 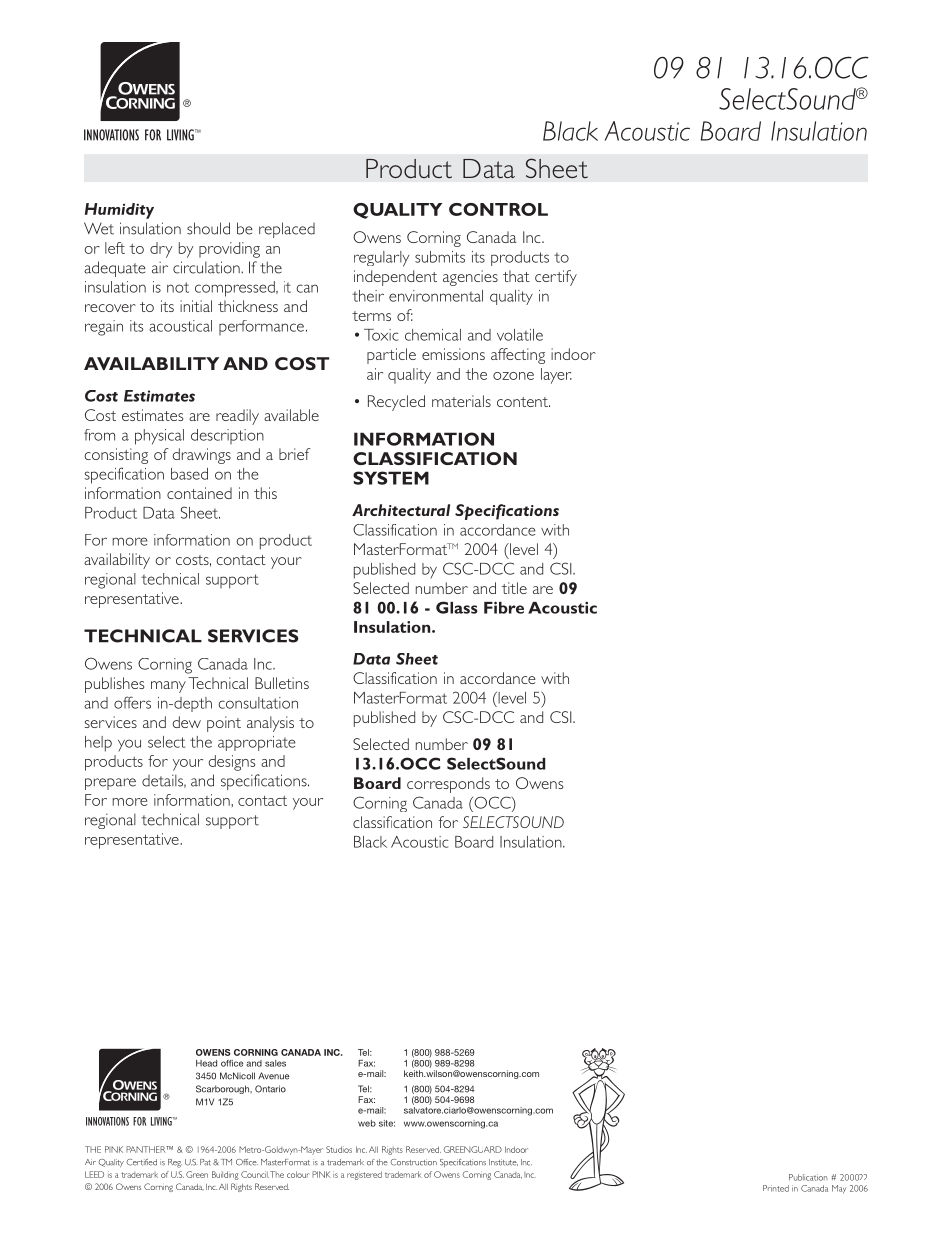 I want to click on SYSTEM, so click(x=391, y=478).
